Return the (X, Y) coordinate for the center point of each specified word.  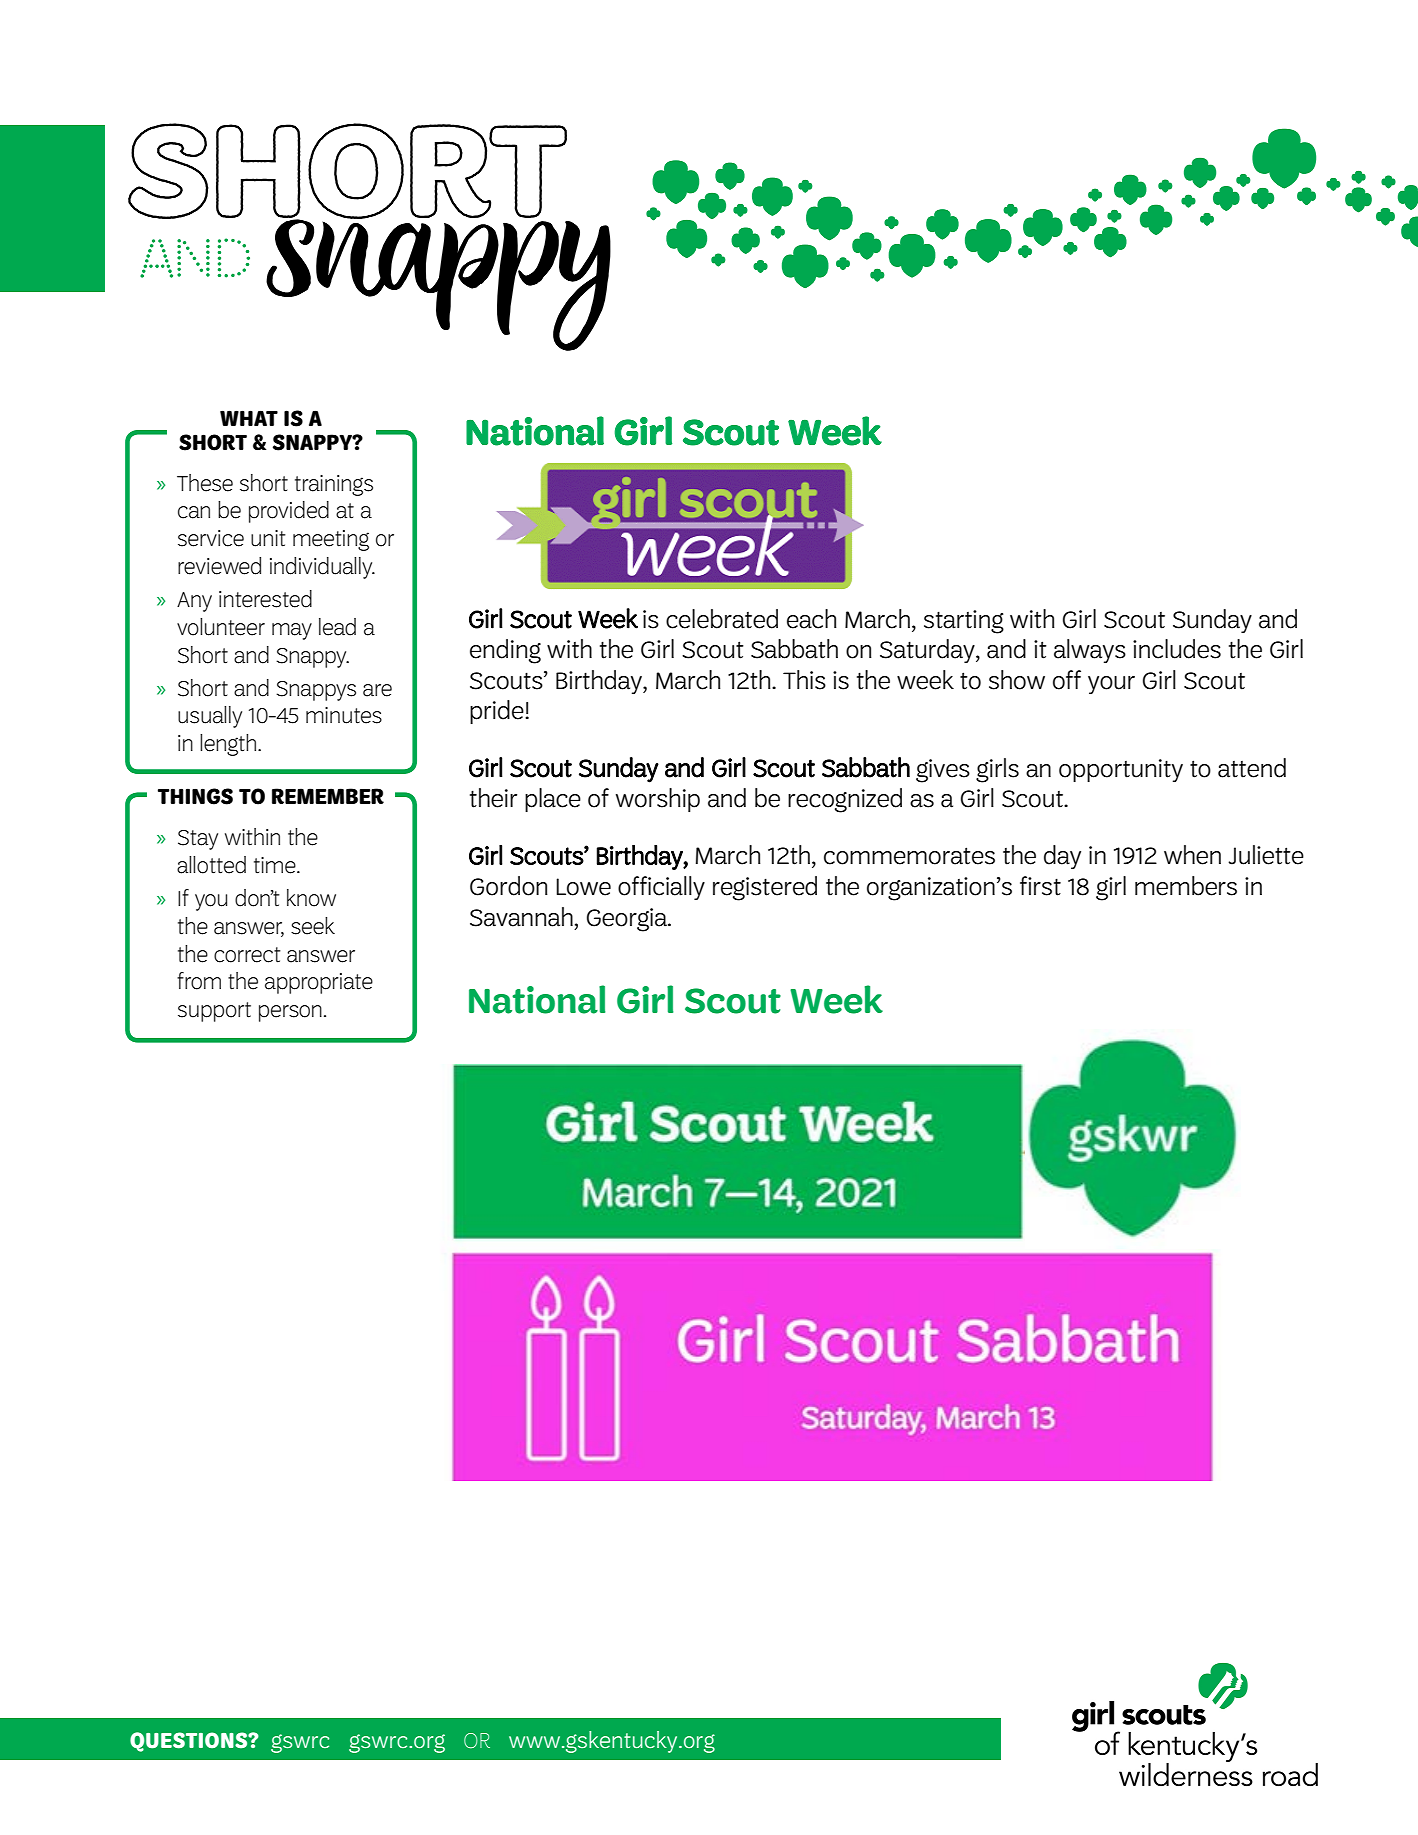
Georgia (628, 920)
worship (658, 800)
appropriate (319, 983)
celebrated (722, 619)
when (1192, 855)
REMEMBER (328, 796)
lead (337, 627)
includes (1177, 649)
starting (964, 622)
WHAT (249, 418)
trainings (334, 485)
